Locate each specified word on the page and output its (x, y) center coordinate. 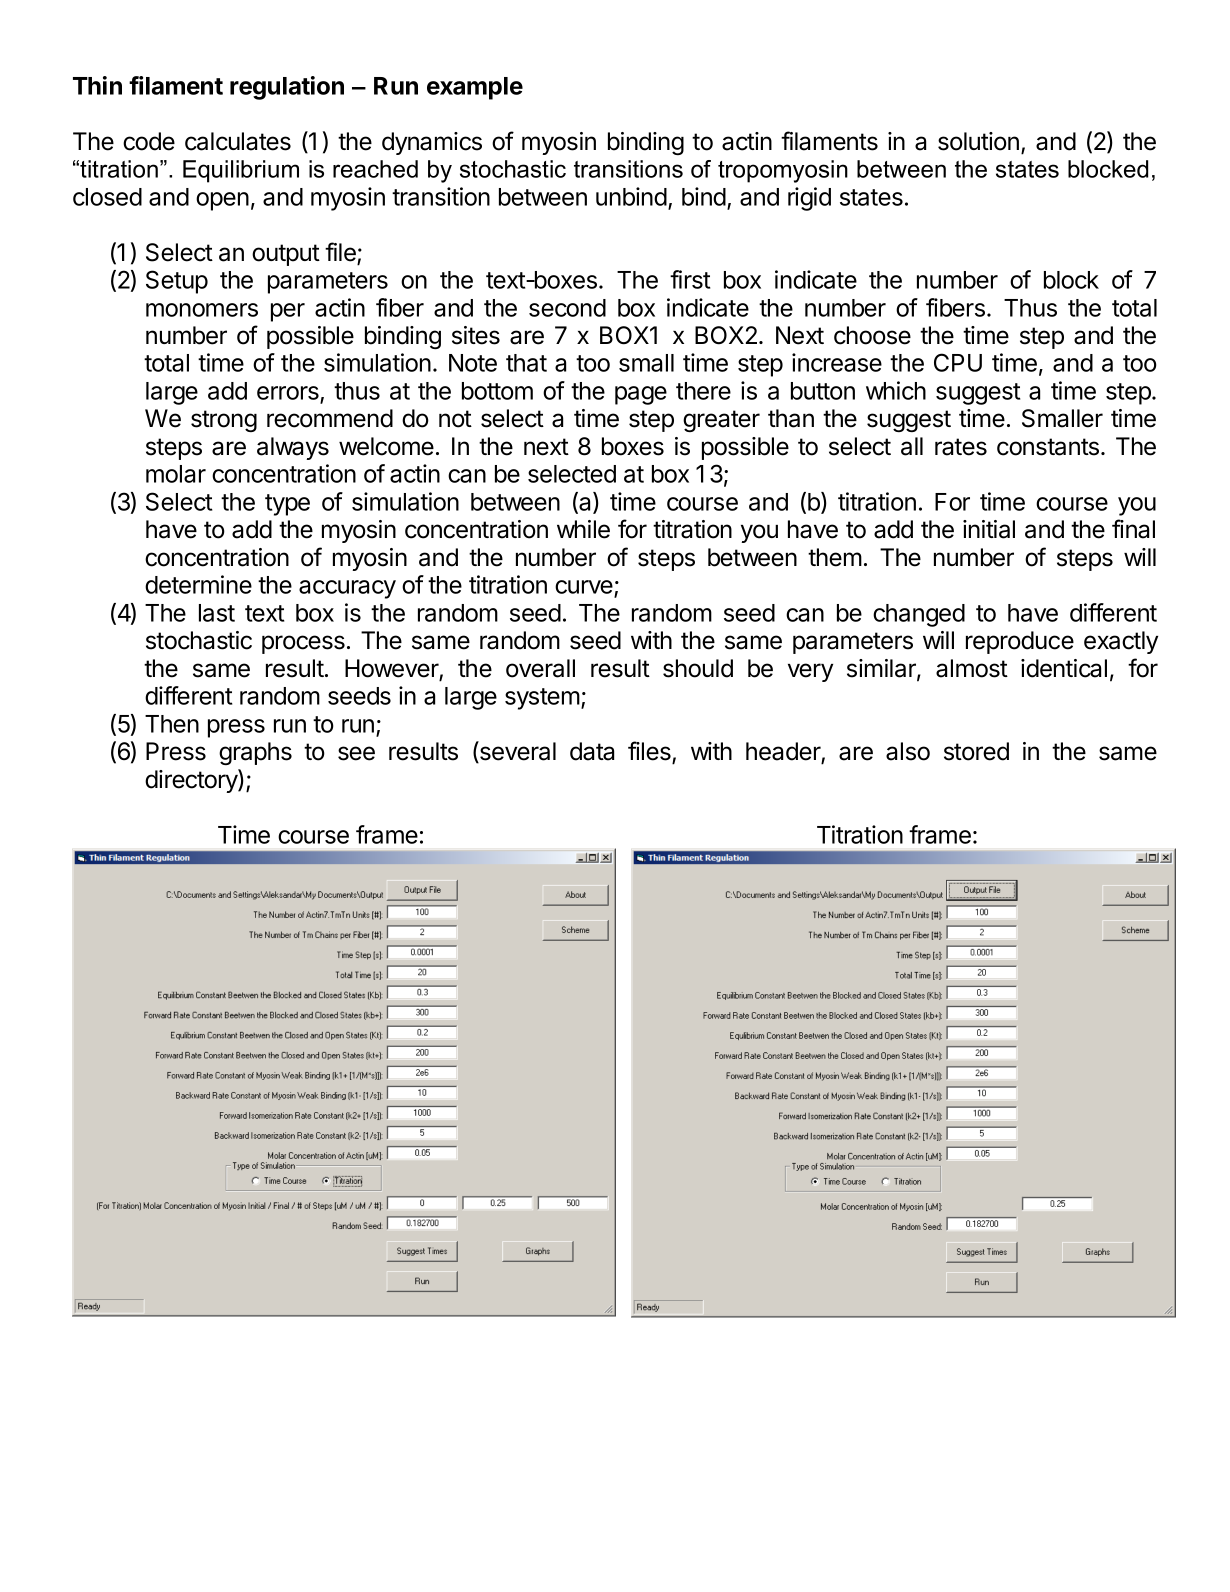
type (287, 505)
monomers (202, 310)
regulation (287, 88)
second (567, 308)
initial (989, 529)
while (583, 529)
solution (978, 141)
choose (872, 335)
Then (172, 724)
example (475, 88)
